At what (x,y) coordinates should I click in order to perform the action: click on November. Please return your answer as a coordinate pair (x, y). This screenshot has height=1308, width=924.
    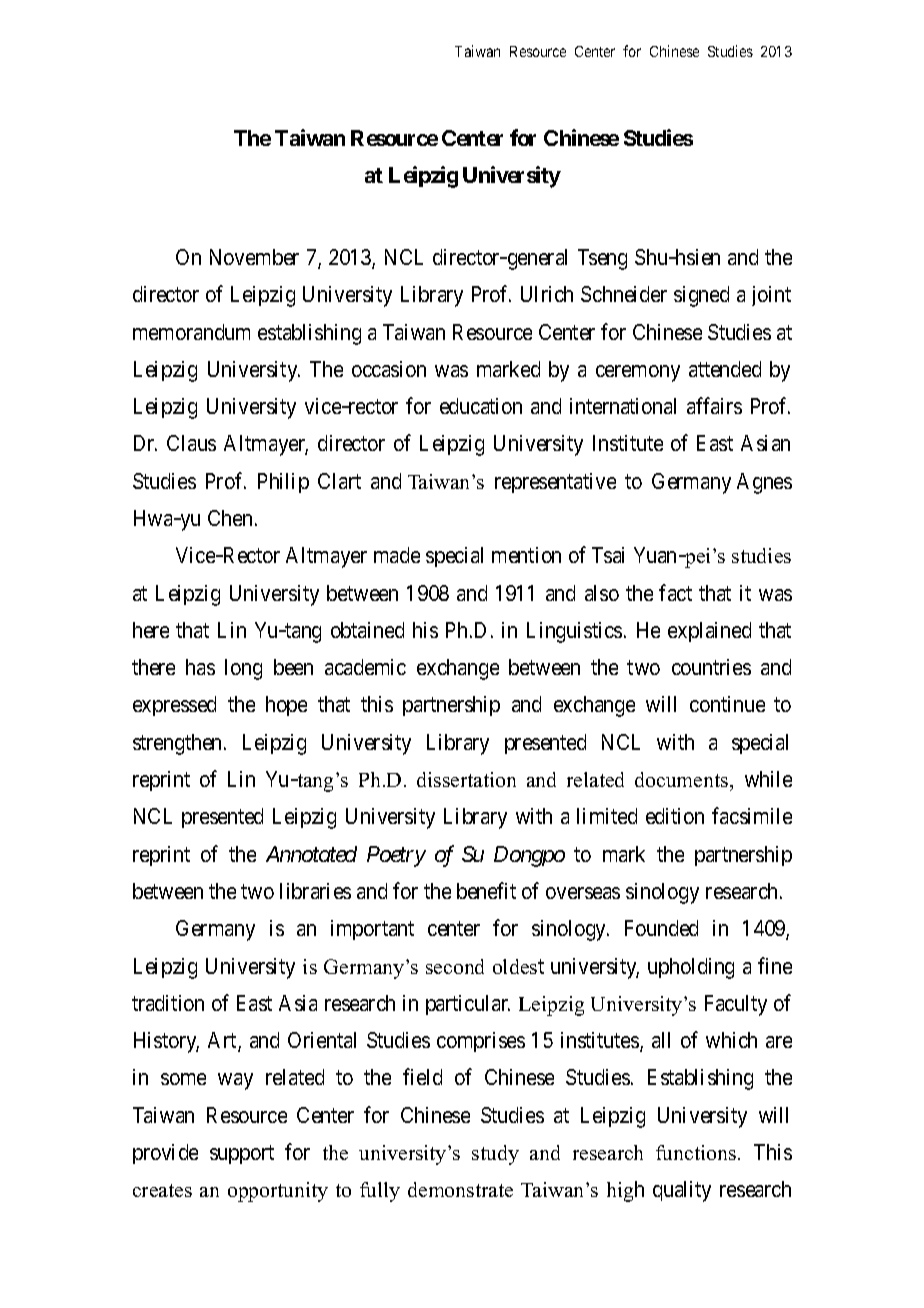
    Looking at the image, I should click on (254, 257).
